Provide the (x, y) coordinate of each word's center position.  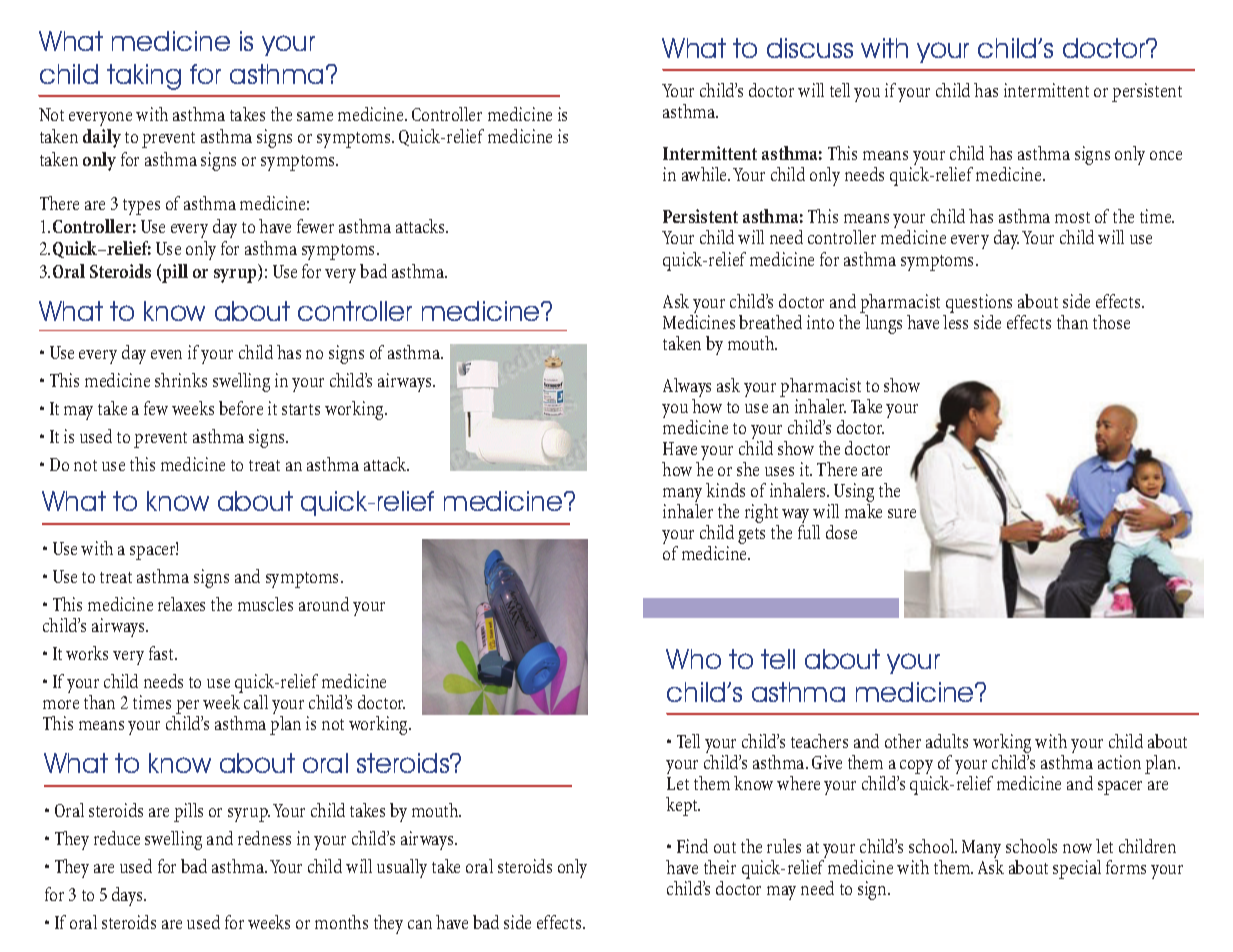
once (1166, 155)
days (128, 896)
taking (144, 77)
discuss (810, 48)
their (720, 867)
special (1077, 869)
